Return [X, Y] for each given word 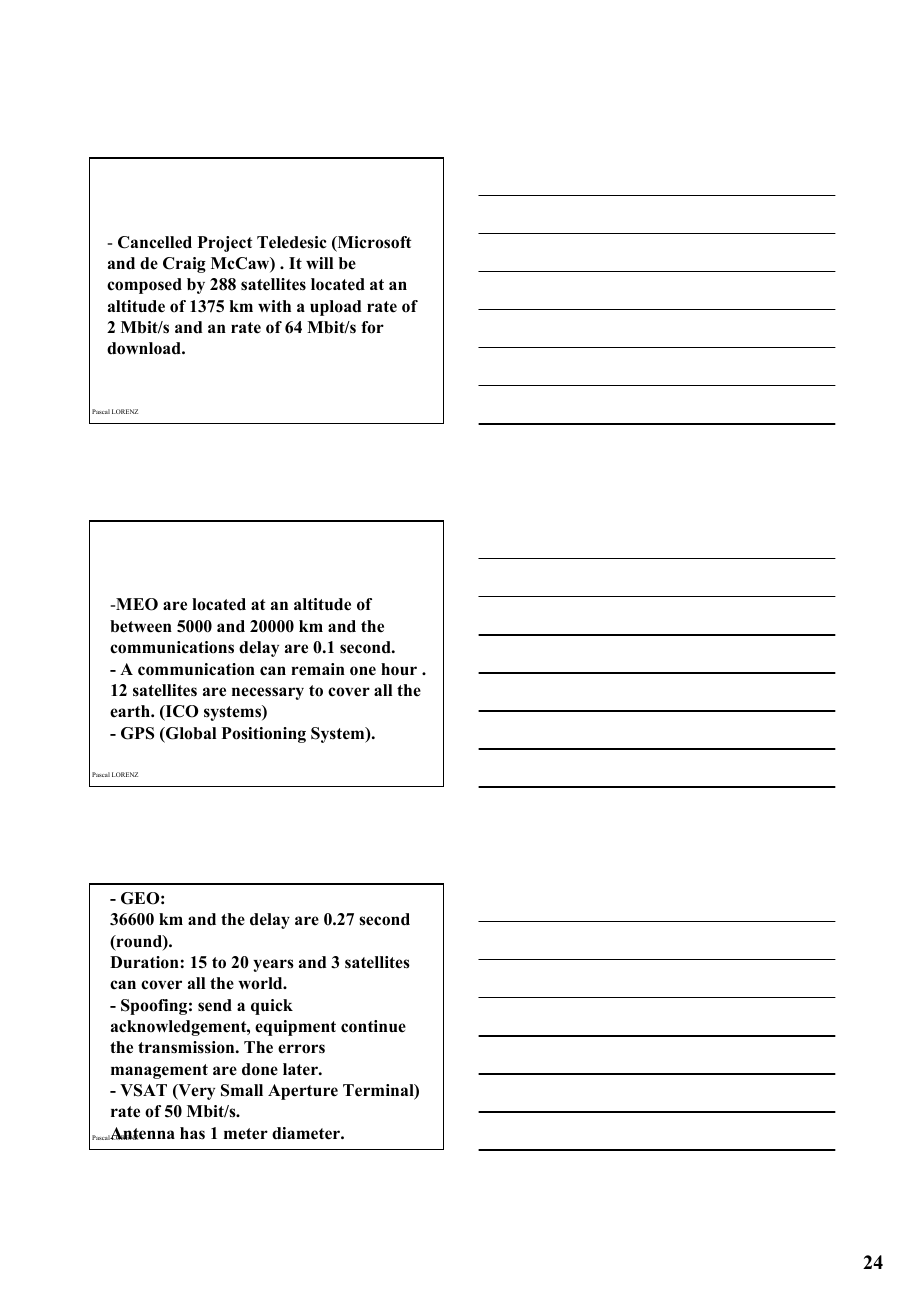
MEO [136, 604]
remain [318, 669]
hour [399, 669]
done [260, 1069]
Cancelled [155, 242]
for [372, 327]
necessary [268, 693]
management [159, 1071]
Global [190, 734]
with [274, 306]
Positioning [264, 735]
